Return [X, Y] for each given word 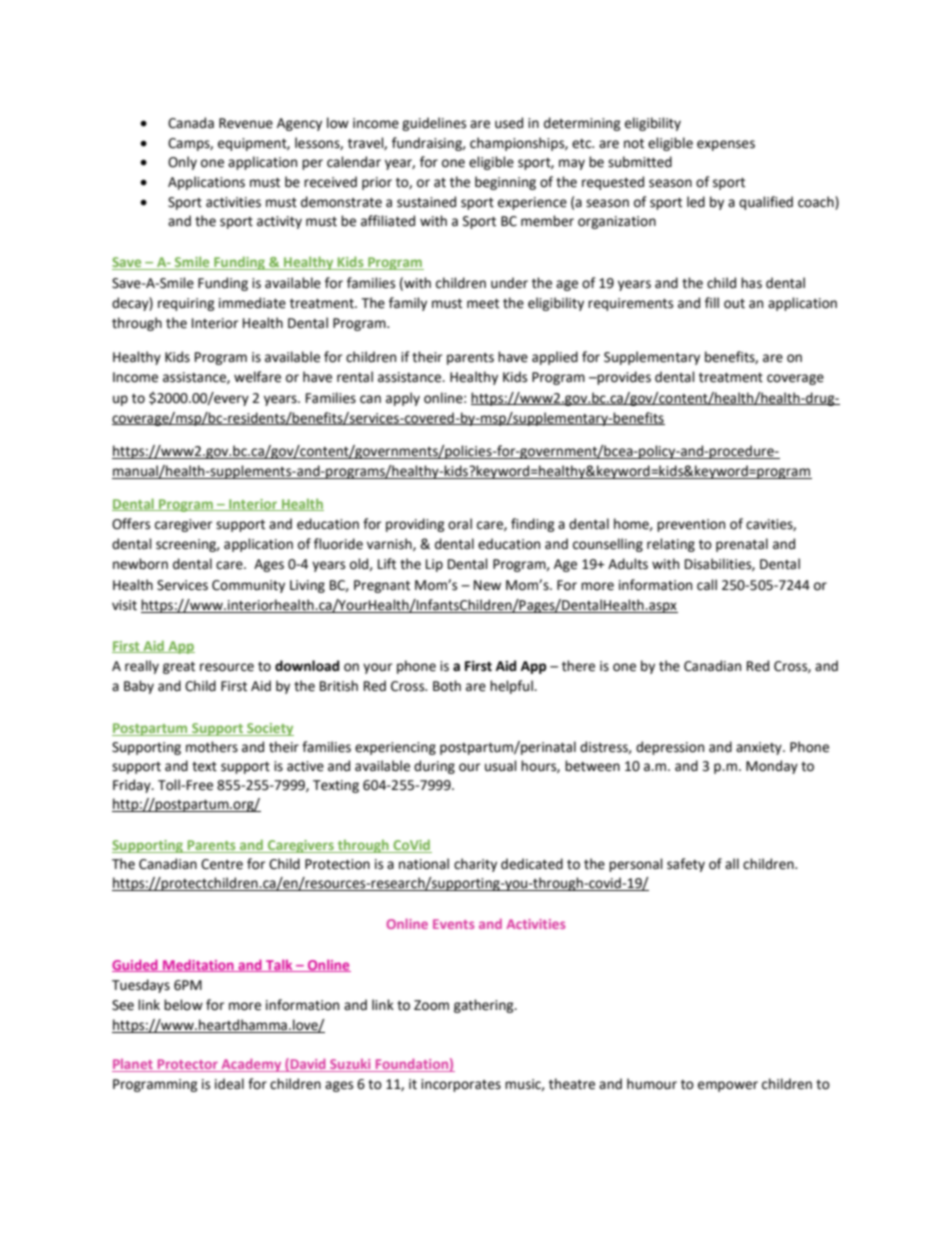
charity [475, 865]
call [707, 585]
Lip [434, 565]
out [734, 304]
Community [248, 586]
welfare [257, 377]
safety [686, 865]
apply [403, 399]
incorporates [461, 1085]
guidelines [434, 124]
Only [182, 163]
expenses [726, 145]
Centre [222, 864]
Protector [187, 1065]
